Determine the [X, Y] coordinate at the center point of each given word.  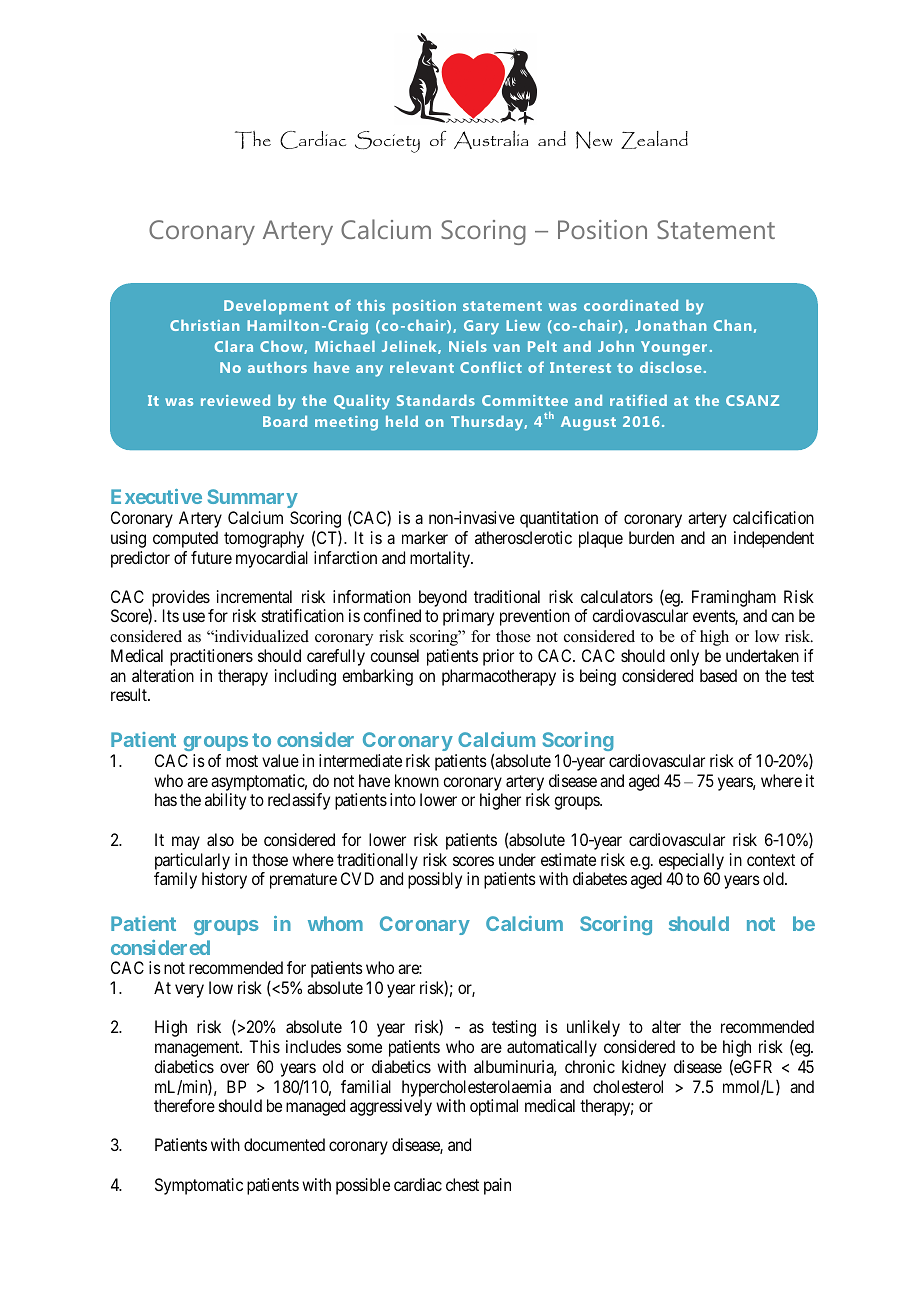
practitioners [211, 657]
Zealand [654, 140]
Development [276, 307]
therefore [184, 1105]
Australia [491, 140]
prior [498, 657]
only [684, 657]
